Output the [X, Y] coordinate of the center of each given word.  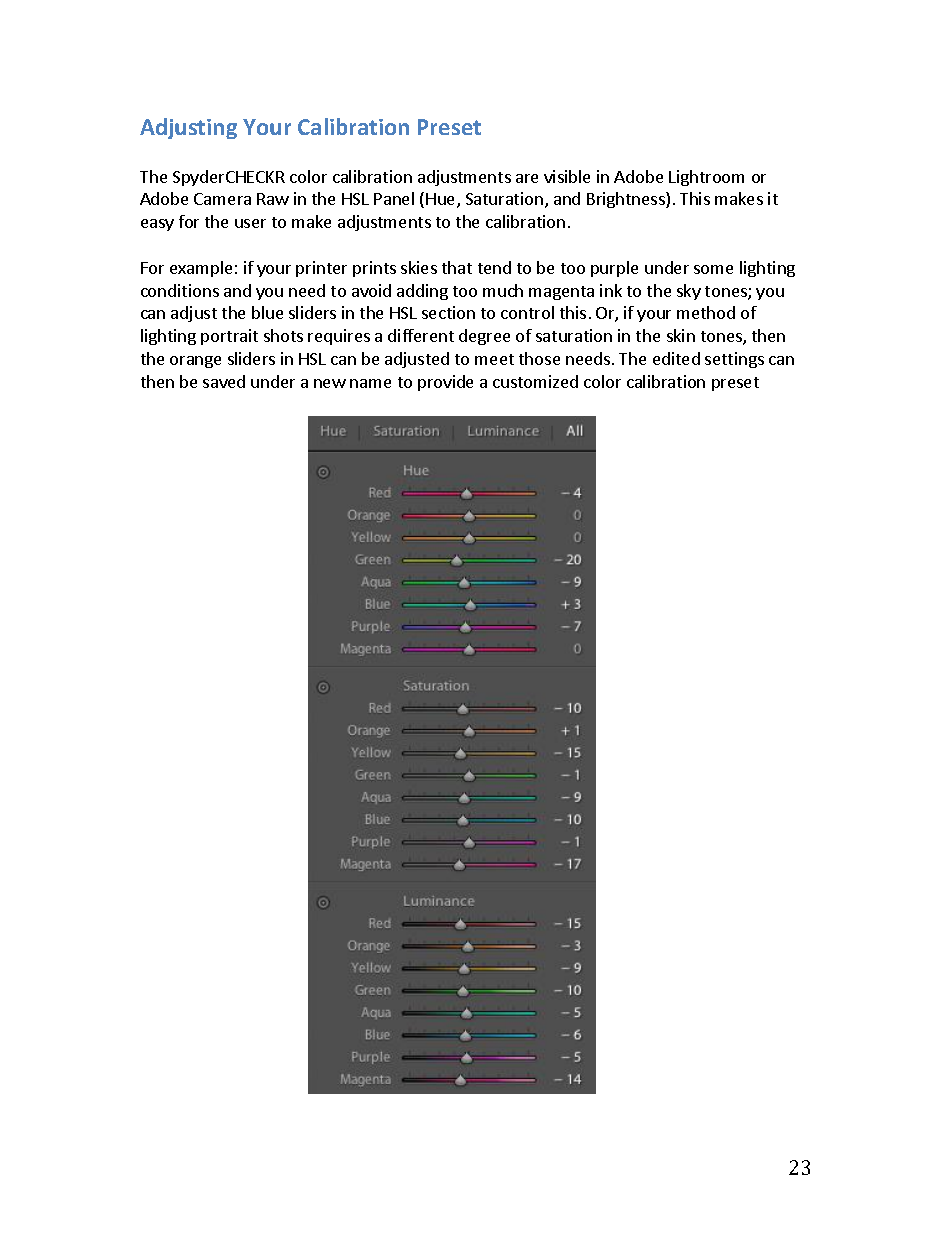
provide [445, 383]
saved [224, 381]
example [201, 269]
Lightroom [706, 178]
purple [614, 269]
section [448, 312]
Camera [222, 199]
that [457, 267]
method [706, 312]
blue [267, 312]
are [527, 178]
